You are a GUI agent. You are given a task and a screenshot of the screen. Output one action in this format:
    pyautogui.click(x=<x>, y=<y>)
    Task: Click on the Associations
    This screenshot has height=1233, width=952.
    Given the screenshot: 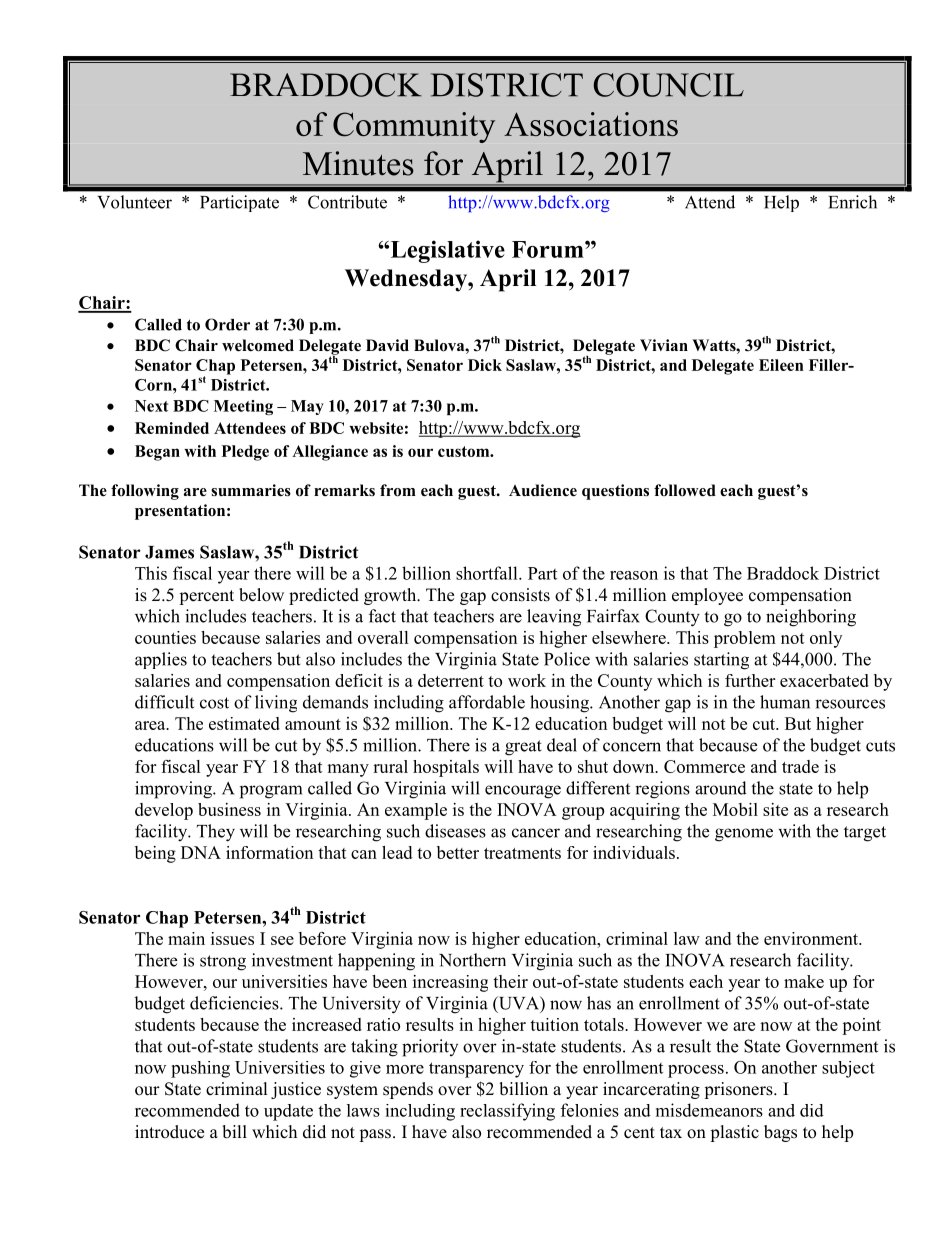 What is the action you would take?
    pyautogui.click(x=591, y=124)
